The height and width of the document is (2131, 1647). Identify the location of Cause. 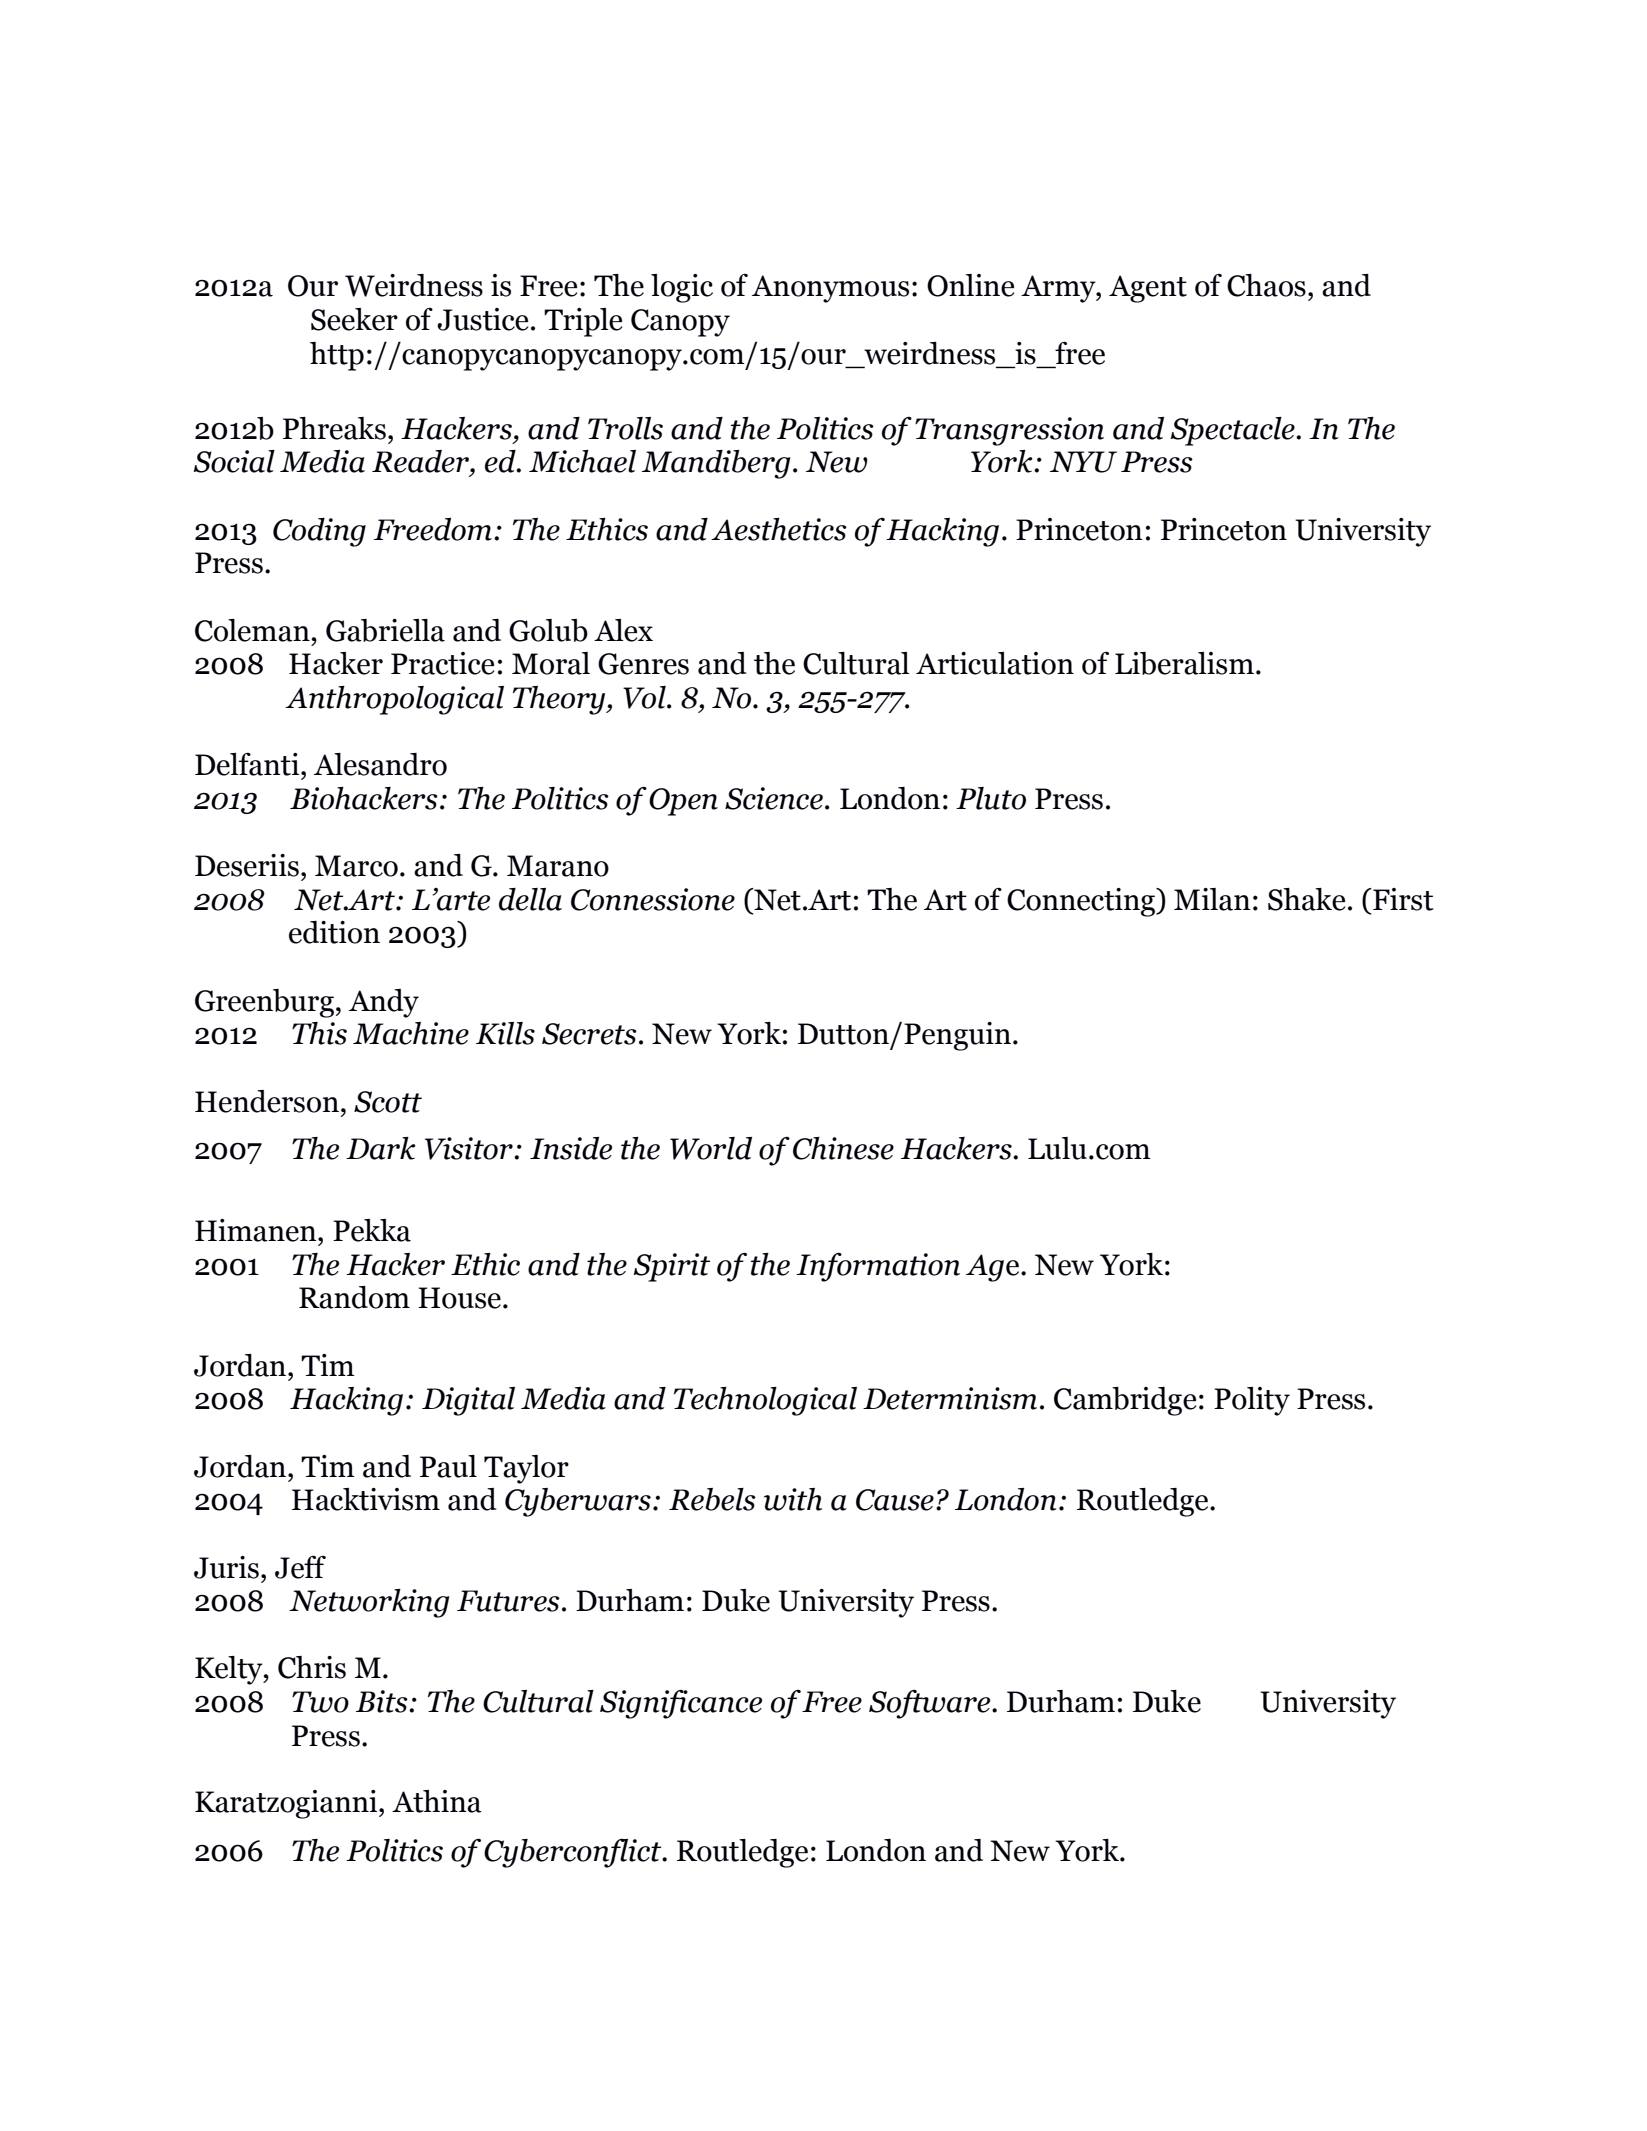
(895, 1500).
